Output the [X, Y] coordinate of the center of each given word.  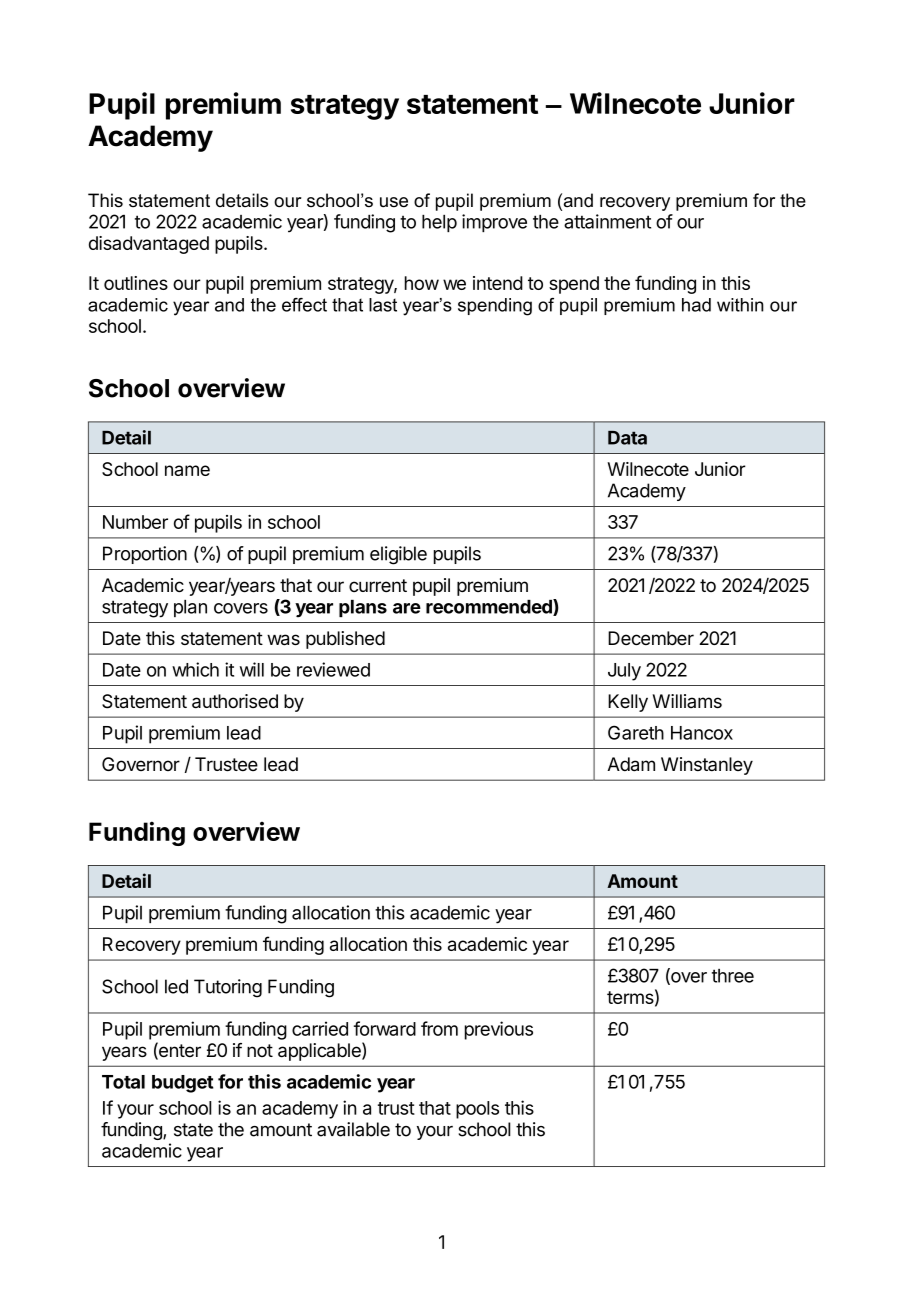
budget [183, 1084]
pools [477, 1110]
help [439, 223]
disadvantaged [149, 245]
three [733, 976]
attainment [607, 221]
